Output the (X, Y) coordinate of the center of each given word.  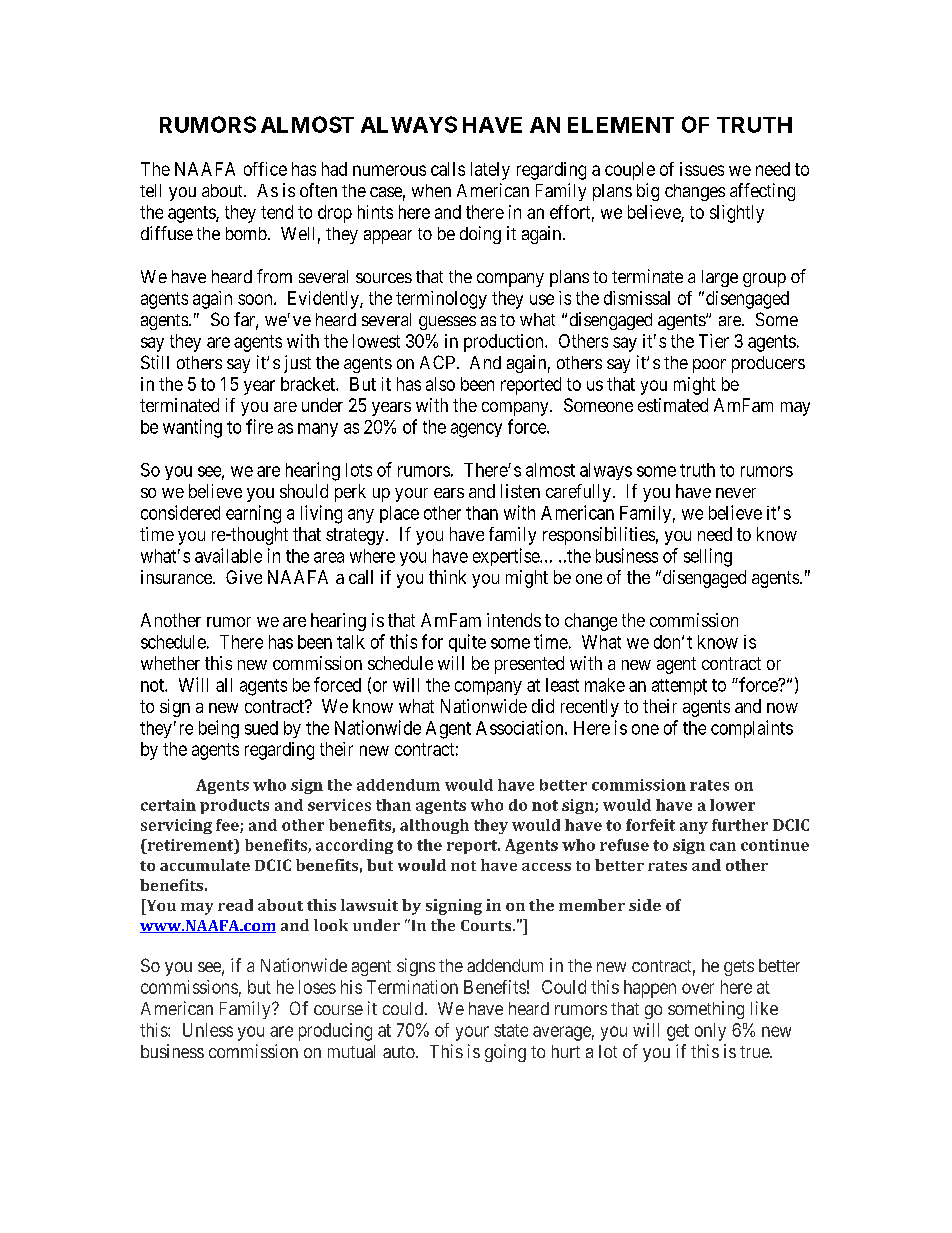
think (447, 577)
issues (702, 169)
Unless (208, 1030)
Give (244, 577)
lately (490, 171)
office (265, 169)
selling (708, 557)
